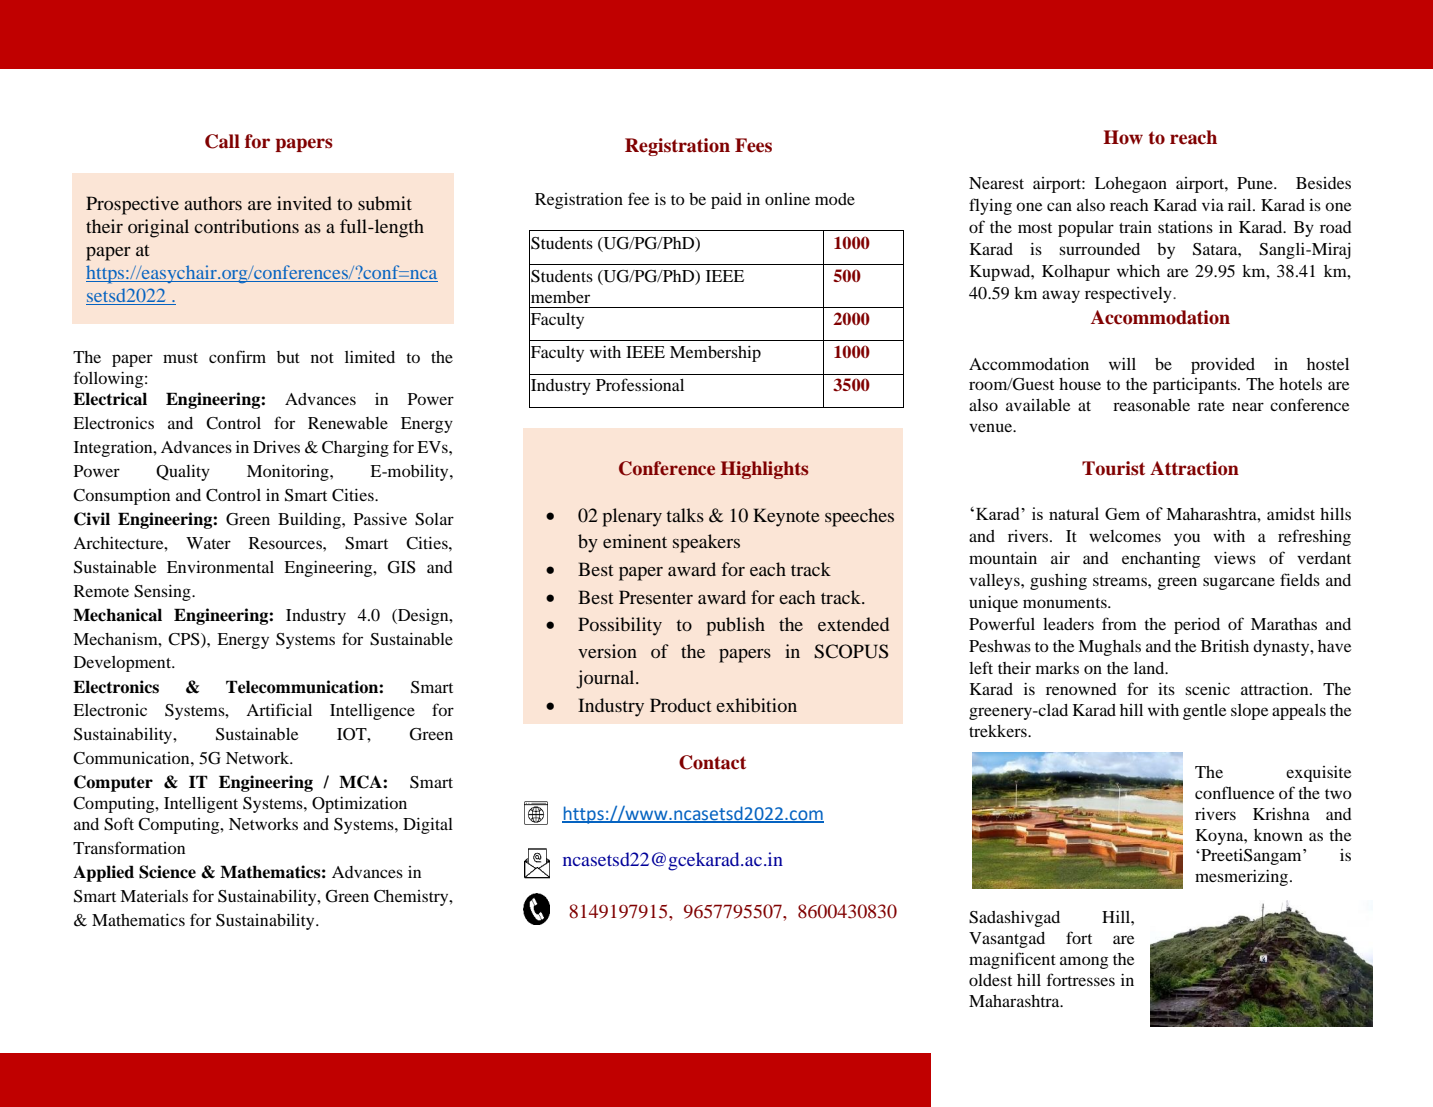  Describe the element at coordinates (1223, 366) in the screenshot. I see `provided` at that location.
